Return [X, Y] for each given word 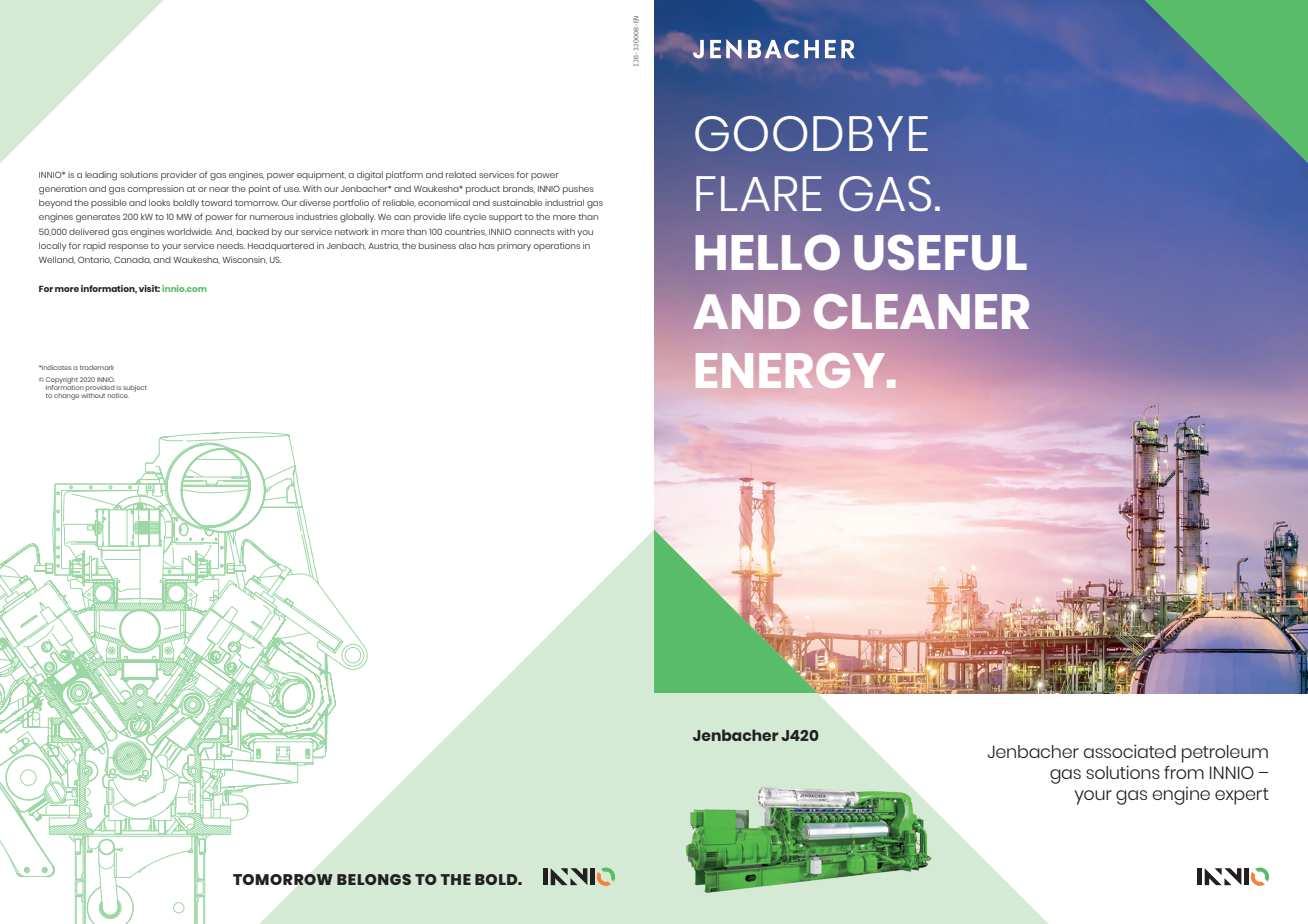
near [219, 189]
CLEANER [921, 311]
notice [118, 395]
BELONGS [374, 879]
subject [135, 388]
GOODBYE [811, 134]
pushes [578, 189]
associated [1129, 751]
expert [1242, 796]
